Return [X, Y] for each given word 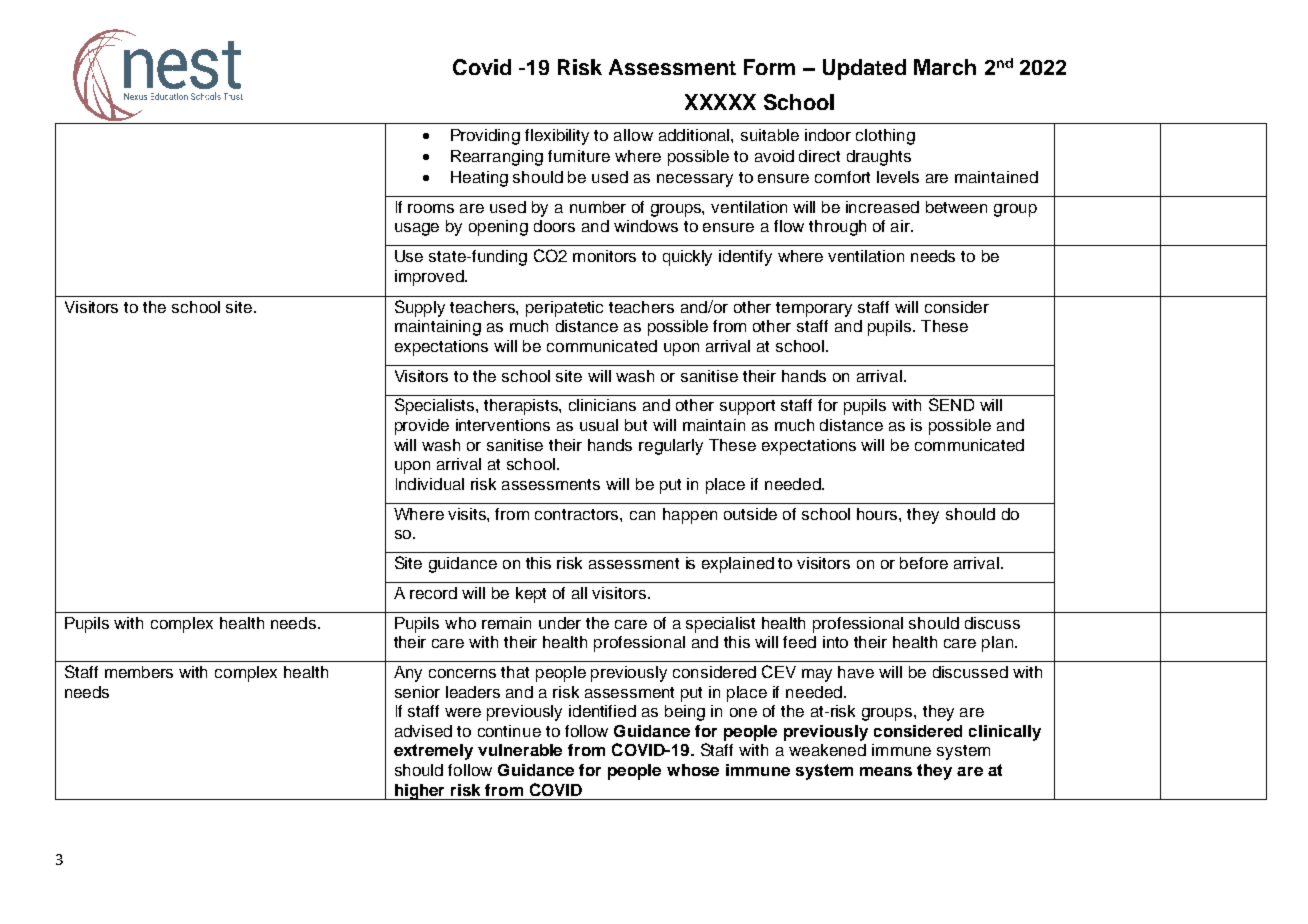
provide [422, 427]
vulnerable [520, 750]
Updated [864, 69]
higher [420, 792]
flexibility [557, 137]
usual [599, 425]
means [886, 771]
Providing [485, 137]
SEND [951, 404]
